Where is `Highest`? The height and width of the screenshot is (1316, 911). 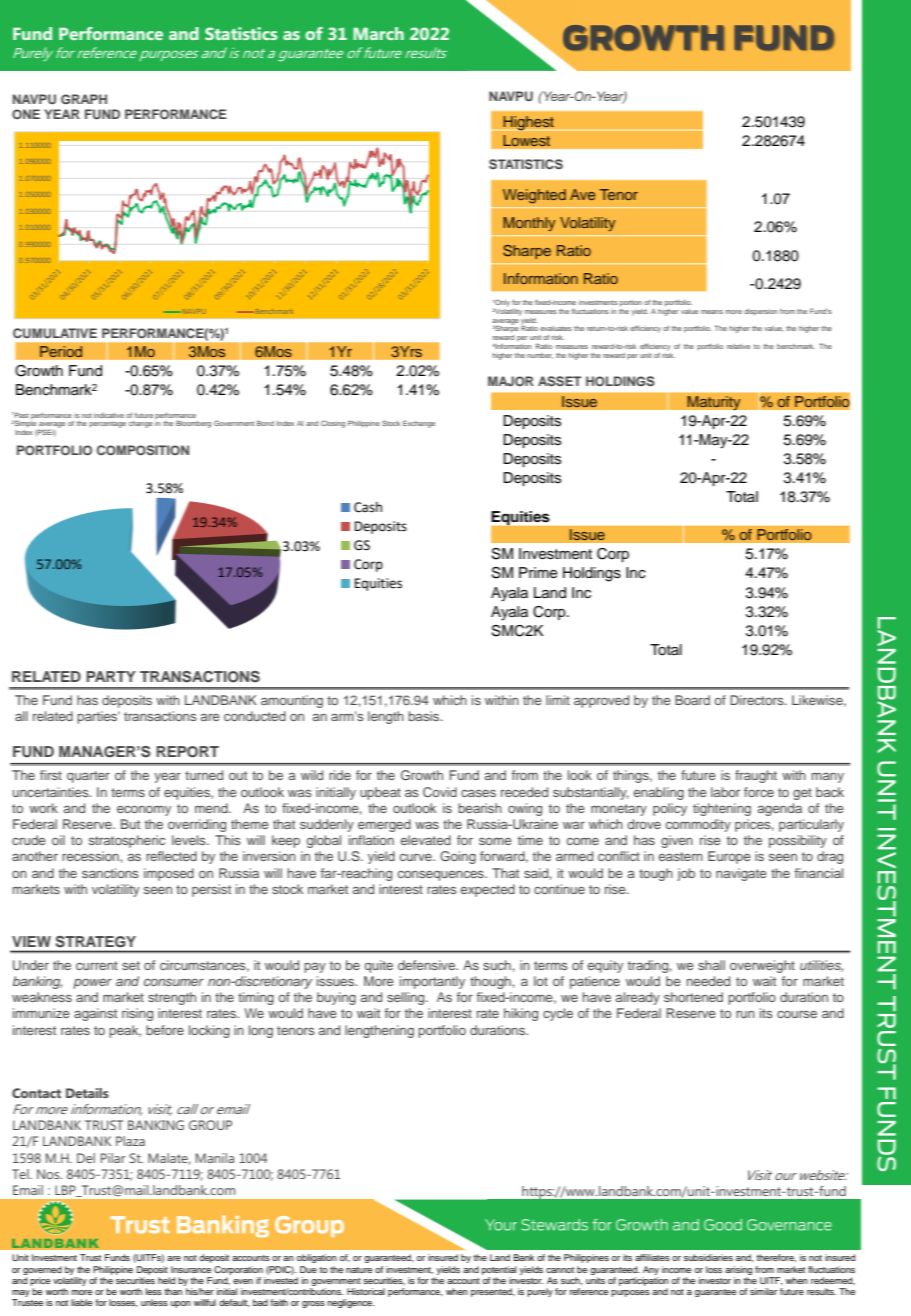
Highest is located at coordinates (529, 123).
